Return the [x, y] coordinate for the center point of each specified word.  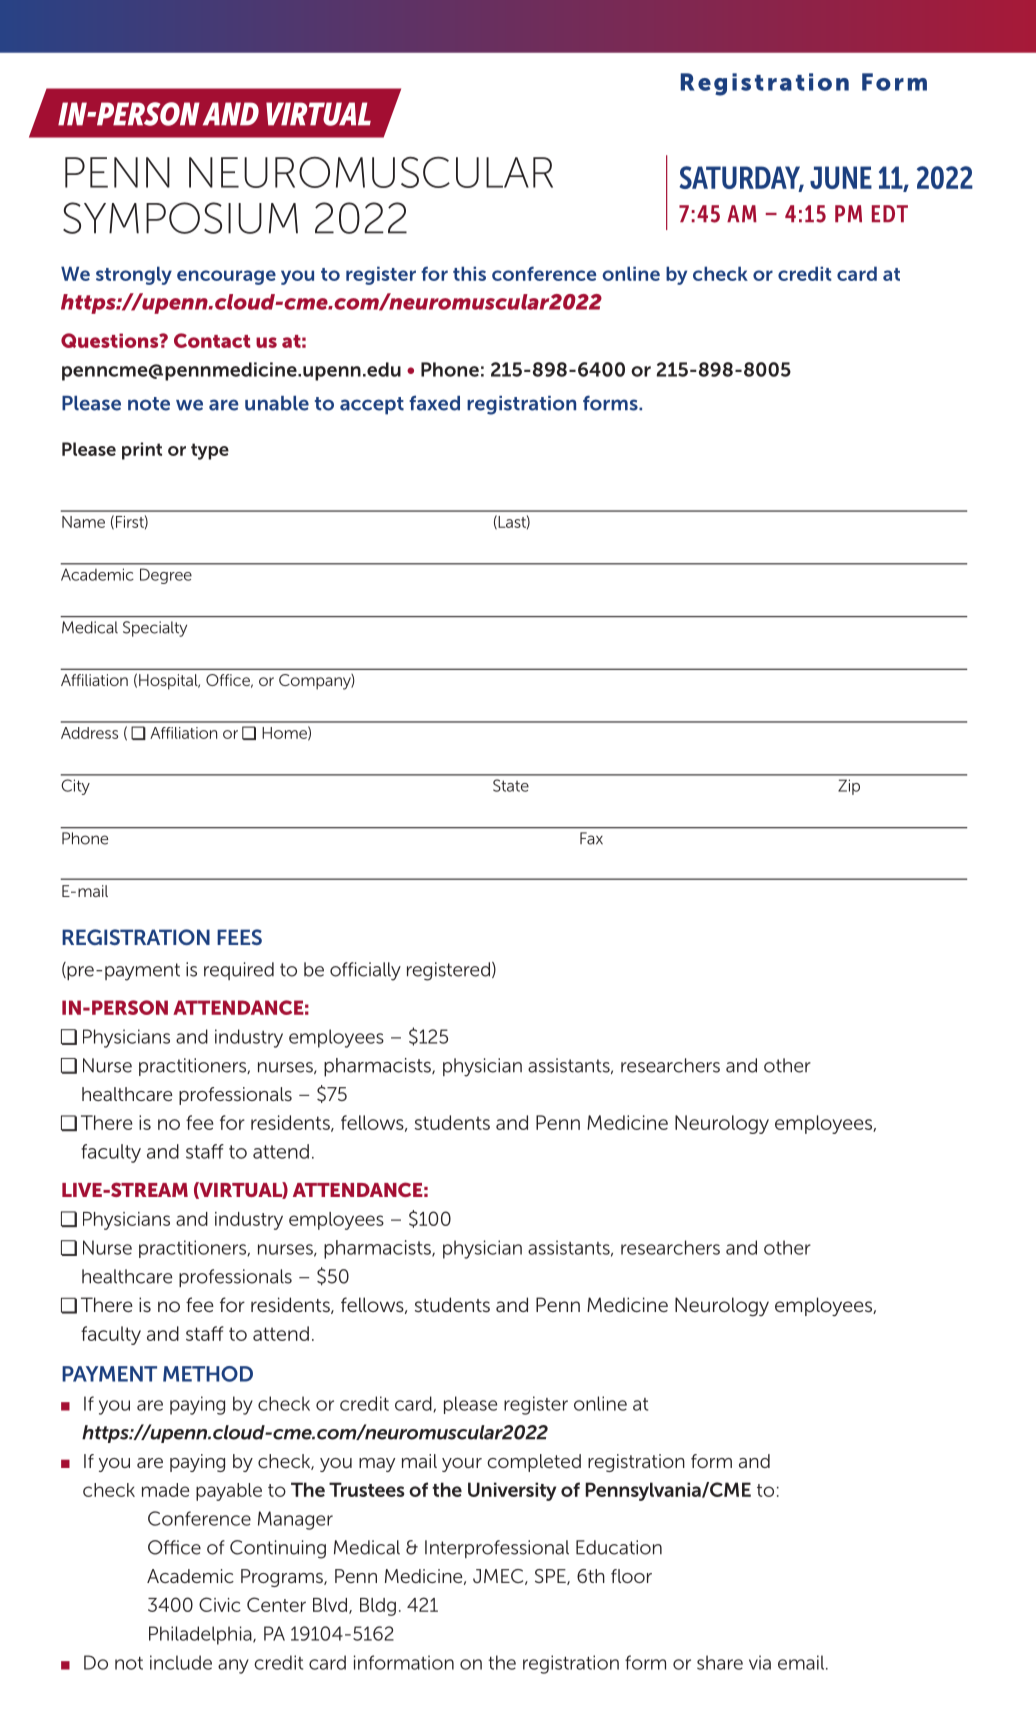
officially [365, 971]
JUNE [841, 177]
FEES [239, 937]
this [469, 273]
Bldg [378, 1607]
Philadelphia [201, 1635]
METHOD [208, 1374]
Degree [166, 576]
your [462, 1465]
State [511, 785]
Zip [849, 787]
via [760, 1662]
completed [534, 1463]
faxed [434, 403]
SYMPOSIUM [180, 218]
